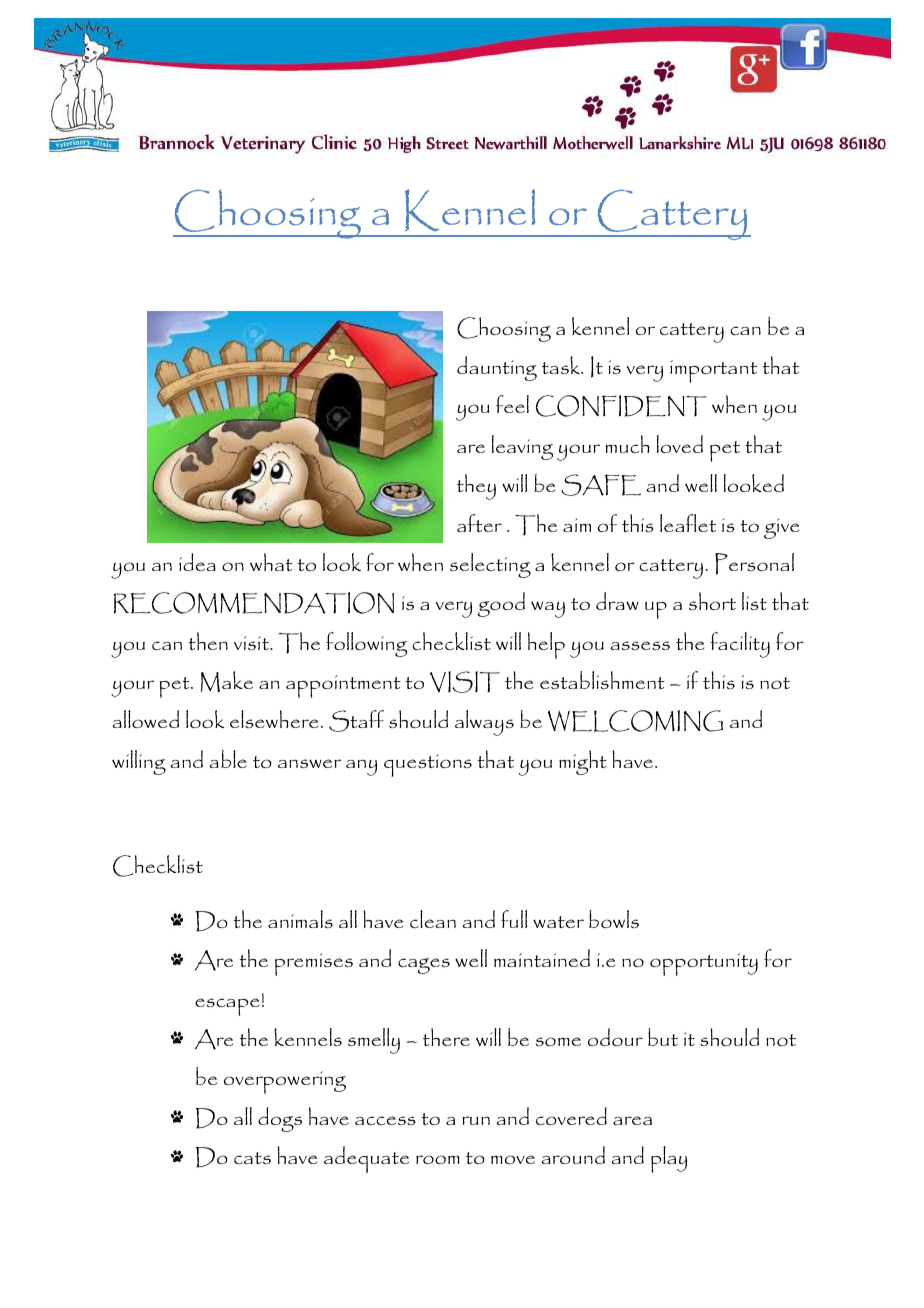 The height and width of the screenshot is (1308, 924). What do you see at coordinates (512, 404) in the screenshot?
I see `feel` at bounding box center [512, 404].
